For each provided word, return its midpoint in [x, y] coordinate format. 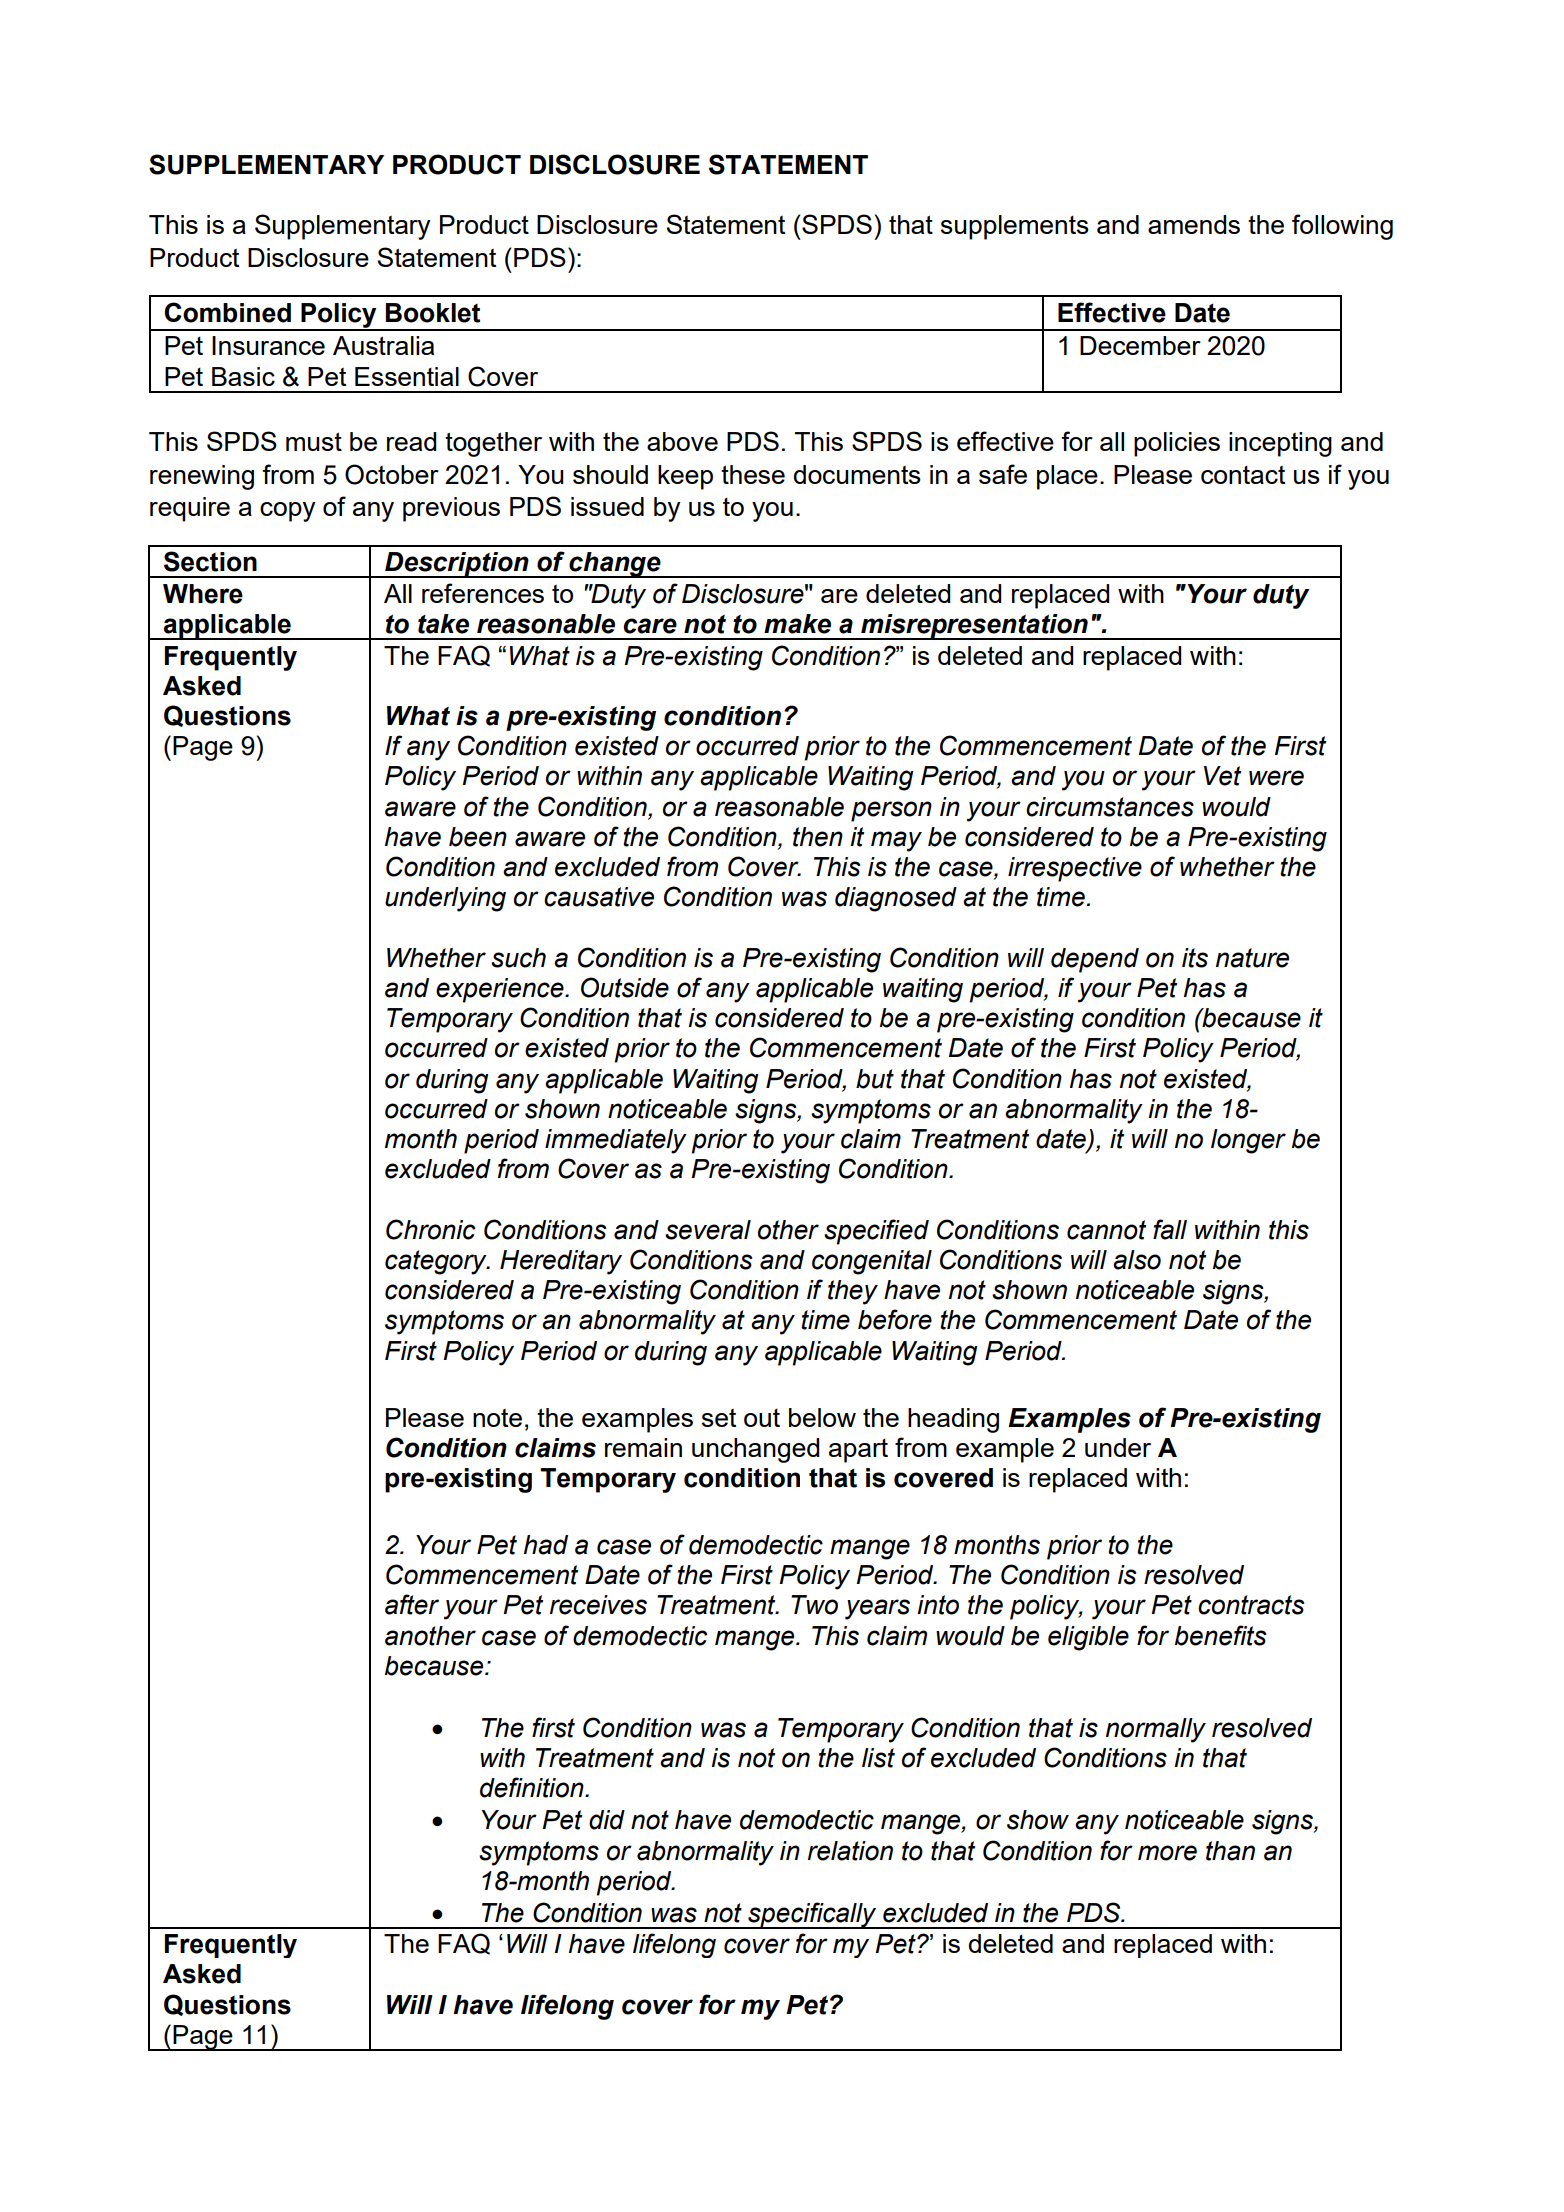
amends [1194, 224]
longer [1248, 1141]
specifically [812, 1915]
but [875, 1079]
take [443, 624]
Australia [383, 345]
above [682, 441]
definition [533, 1787]
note [497, 1418]
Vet [1222, 776]
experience [501, 990]
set [719, 1418]
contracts [1251, 1605]
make [797, 624]
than [1230, 1851]
